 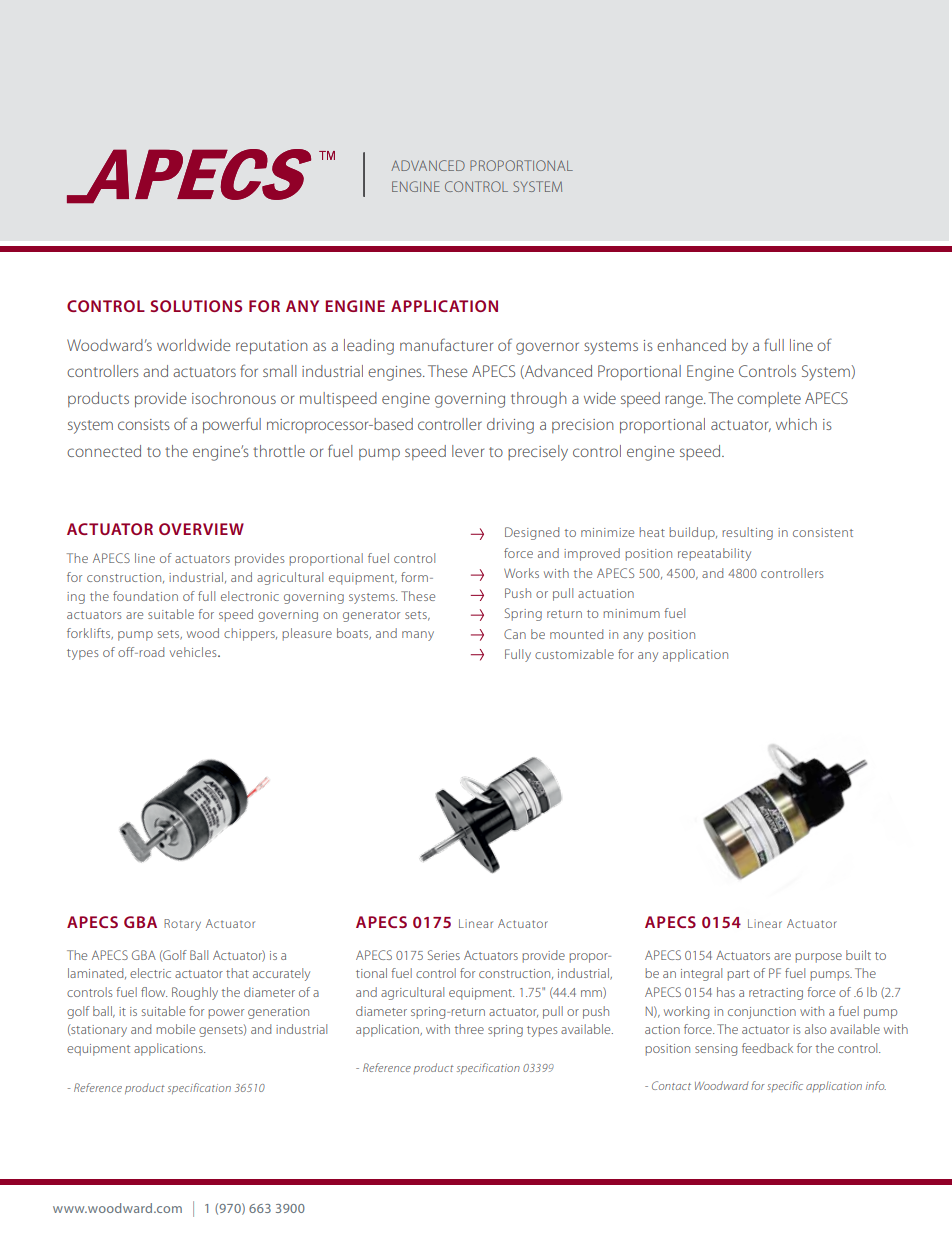 I want to click on enhanced, so click(x=691, y=345).
